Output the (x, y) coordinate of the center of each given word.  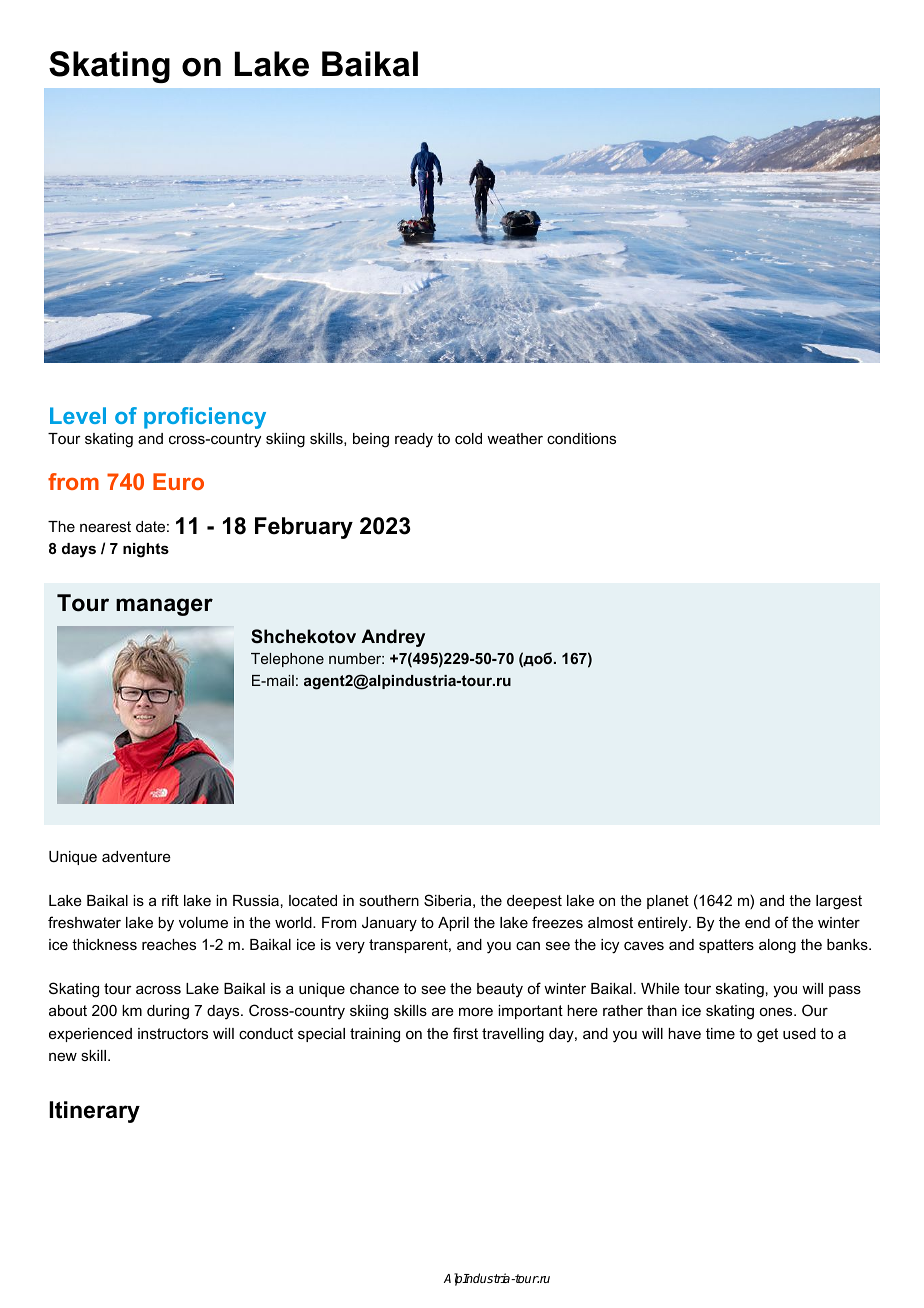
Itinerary (94, 1112)
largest (839, 902)
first (465, 1033)
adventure (136, 856)
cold (468, 438)
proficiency (205, 418)
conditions (581, 438)
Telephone (287, 660)
